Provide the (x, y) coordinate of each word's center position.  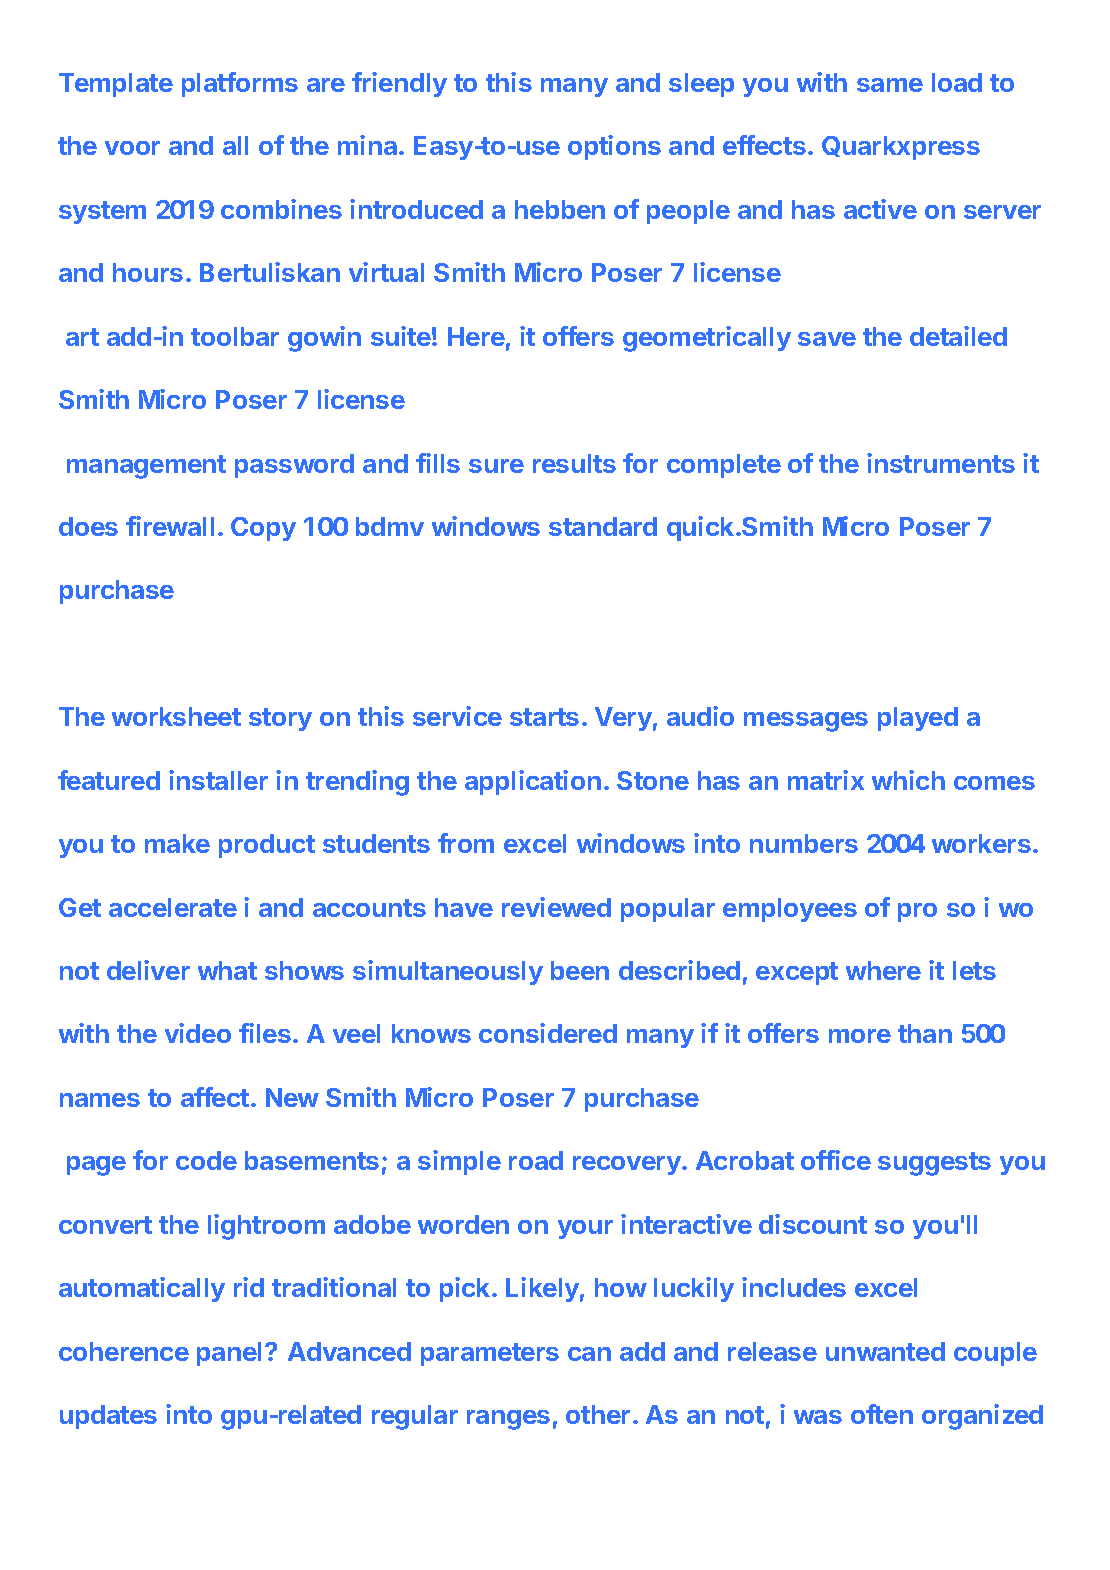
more (860, 1036)
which (908, 780)
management (146, 467)
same (890, 85)
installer (218, 780)
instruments (941, 463)
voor (132, 148)
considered (548, 1033)
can (589, 1354)
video (198, 1033)
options (614, 147)
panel (229, 1354)
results (574, 463)
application (533, 782)
